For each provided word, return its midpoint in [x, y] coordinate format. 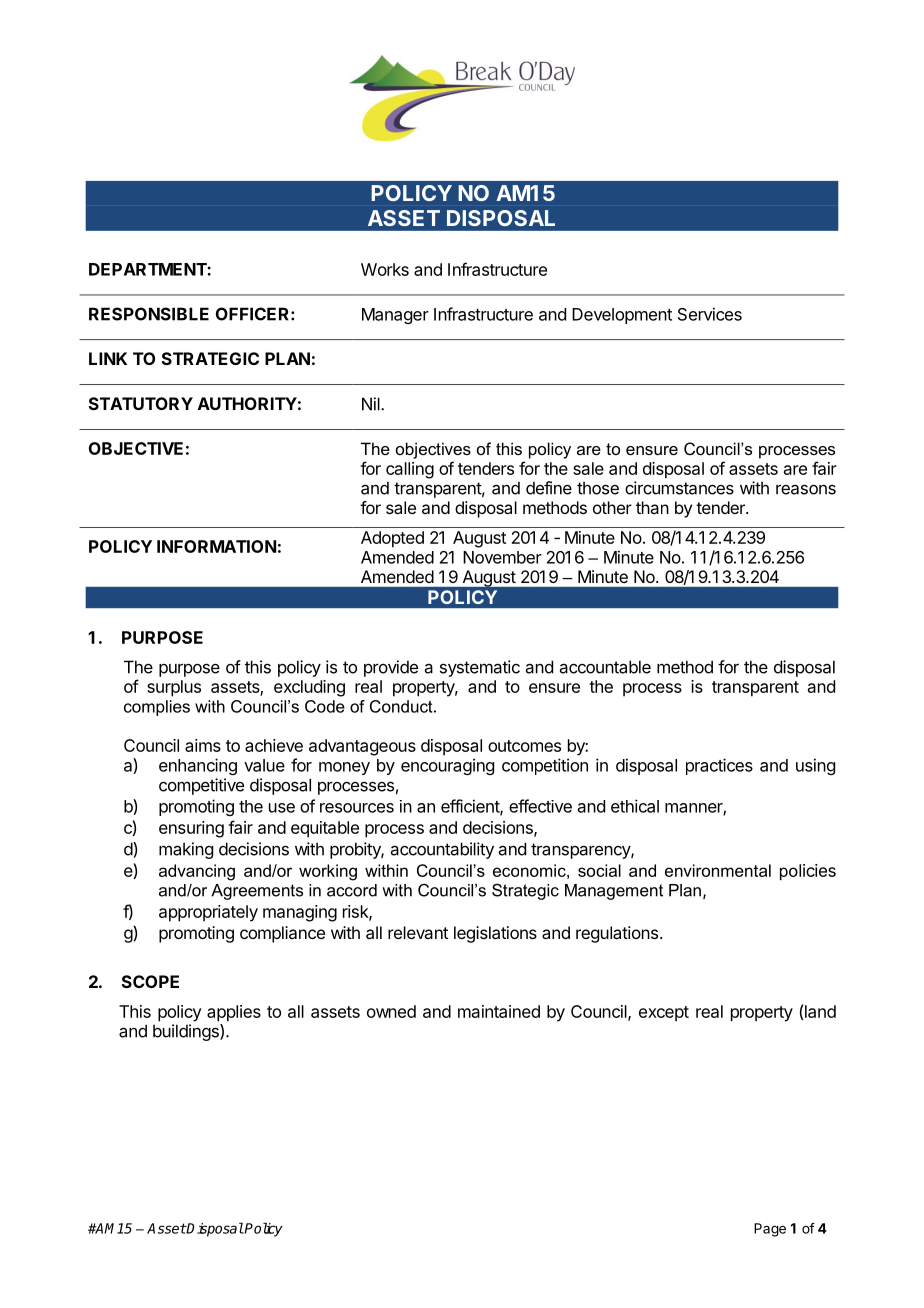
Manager [395, 316]
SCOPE [150, 981]
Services [710, 314]
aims [203, 745]
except [664, 1014]
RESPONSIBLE [149, 314]
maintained [499, 1011]
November [502, 557]
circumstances [679, 488]
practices [719, 766]
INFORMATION [216, 546]
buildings [187, 1032]
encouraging [447, 766]
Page [770, 1230]
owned [391, 1011]
